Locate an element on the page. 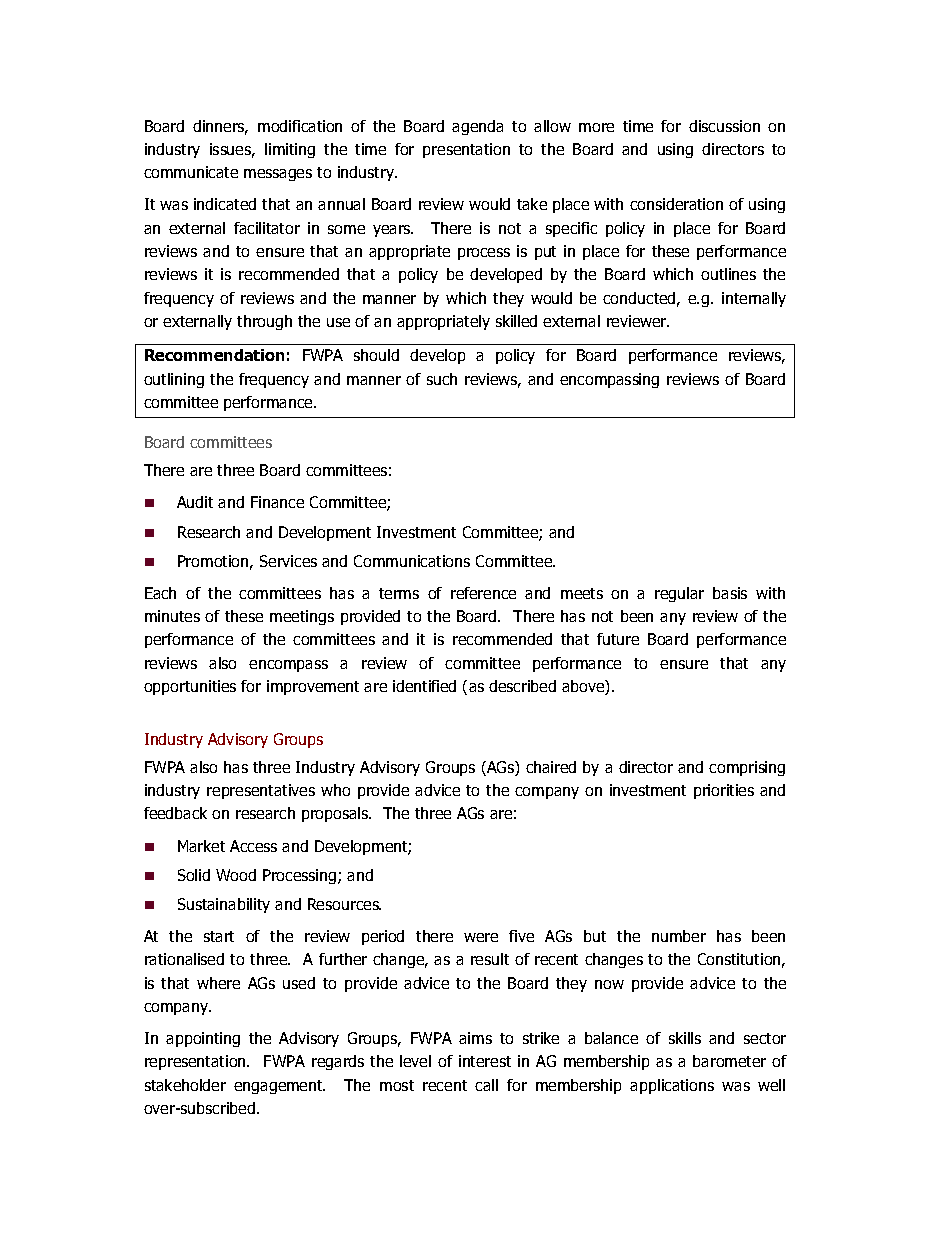 This image has width=952, height=1233. opportunities is located at coordinates (190, 687).
